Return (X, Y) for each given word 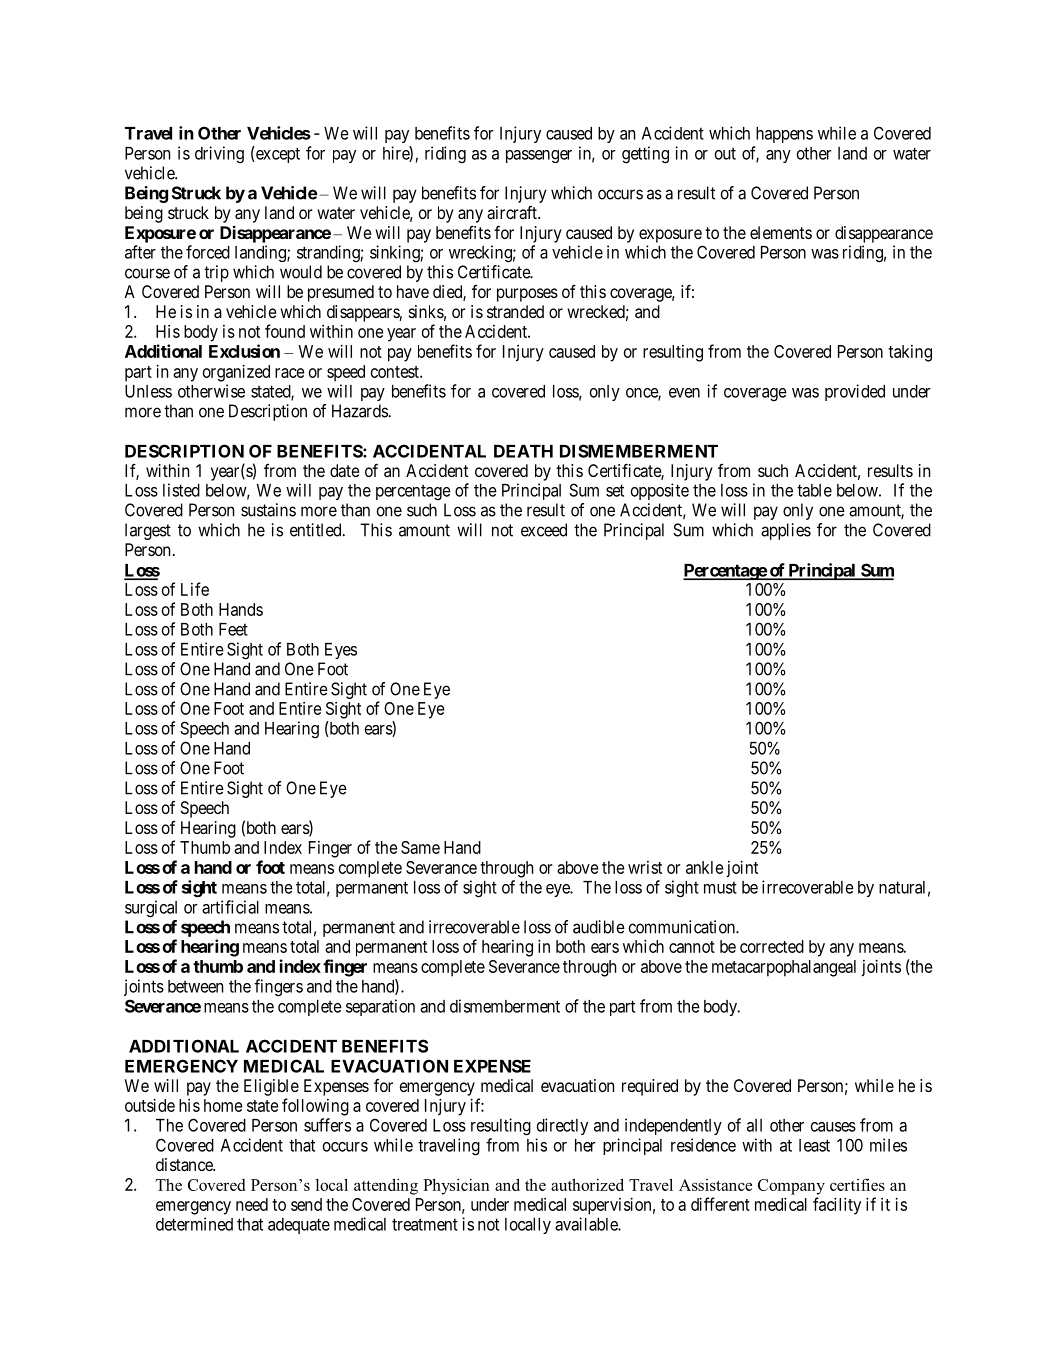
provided (855, 392)
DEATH (523, 451)
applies (786, 531)
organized (236, 373)
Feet (233, 629)
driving (219, 155)
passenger (539, 156)
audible (599, 927)
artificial (230, 907)
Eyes (341, 651)
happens (784, 135)
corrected (772, 946)
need (252, 1204)
